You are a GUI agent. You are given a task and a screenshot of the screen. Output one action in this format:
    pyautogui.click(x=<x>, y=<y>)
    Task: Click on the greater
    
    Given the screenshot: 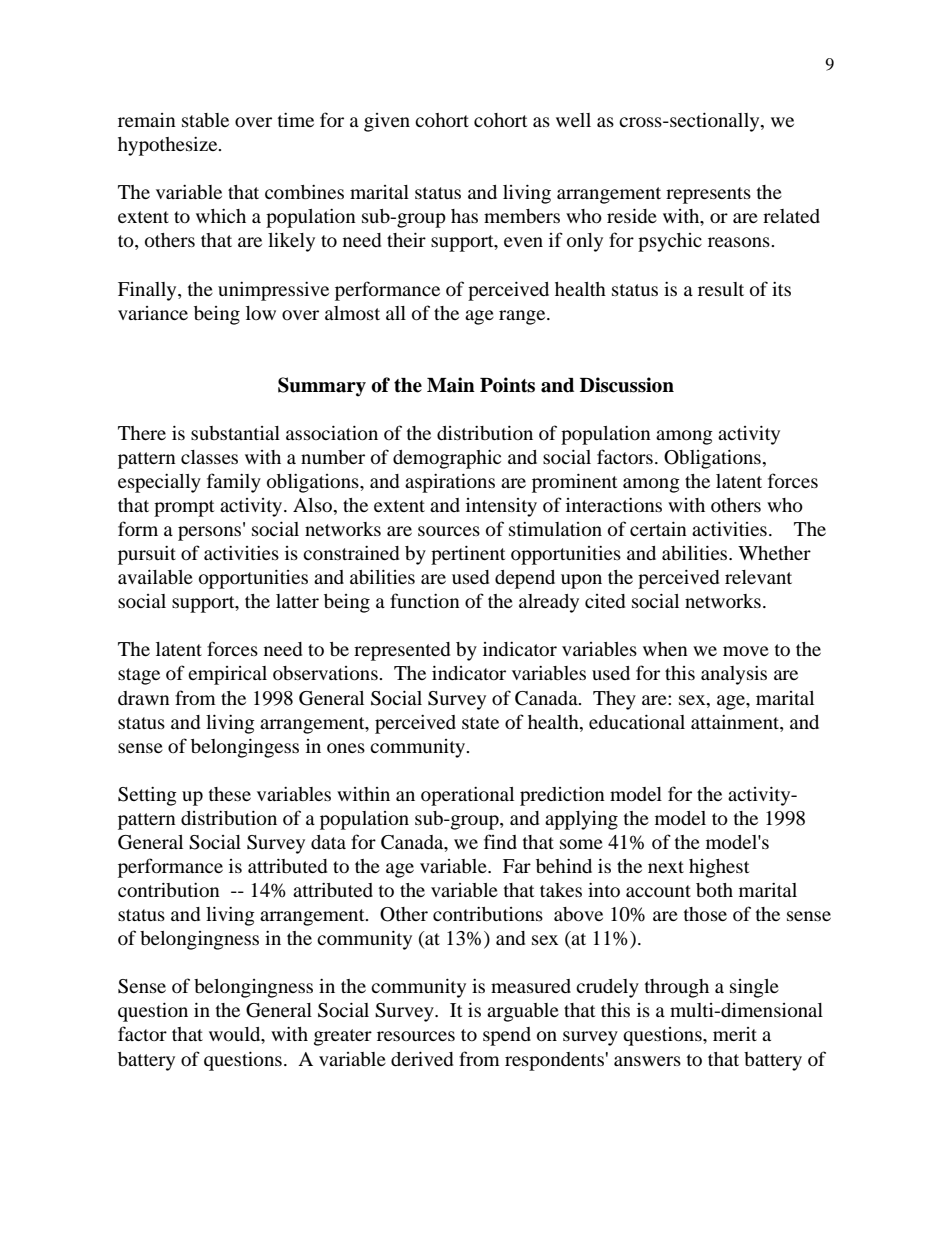 What is the action you would take?
    pyautogui.click(x=343, y=1037)
